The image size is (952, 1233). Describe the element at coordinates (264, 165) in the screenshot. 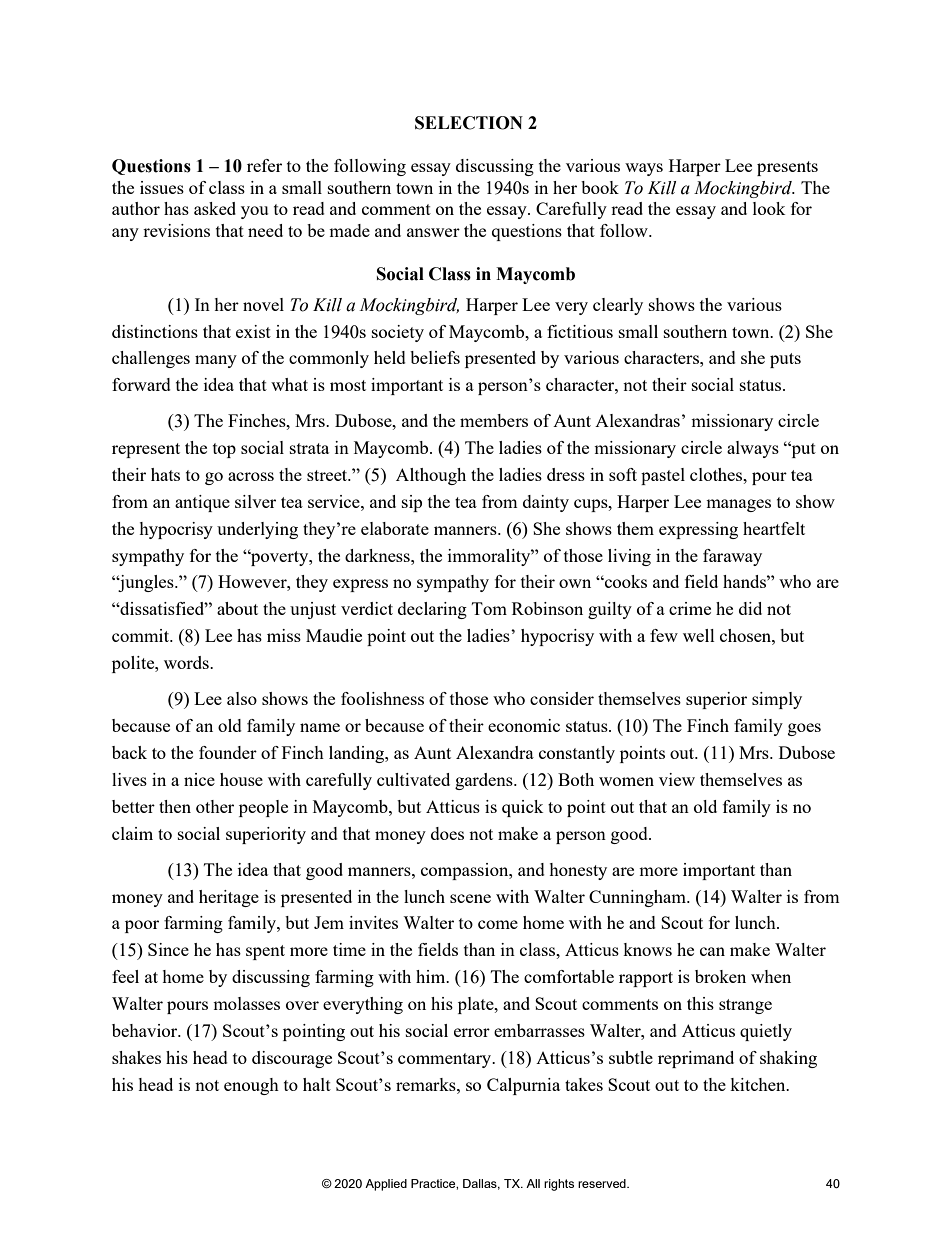

I see `refer` at that location.
